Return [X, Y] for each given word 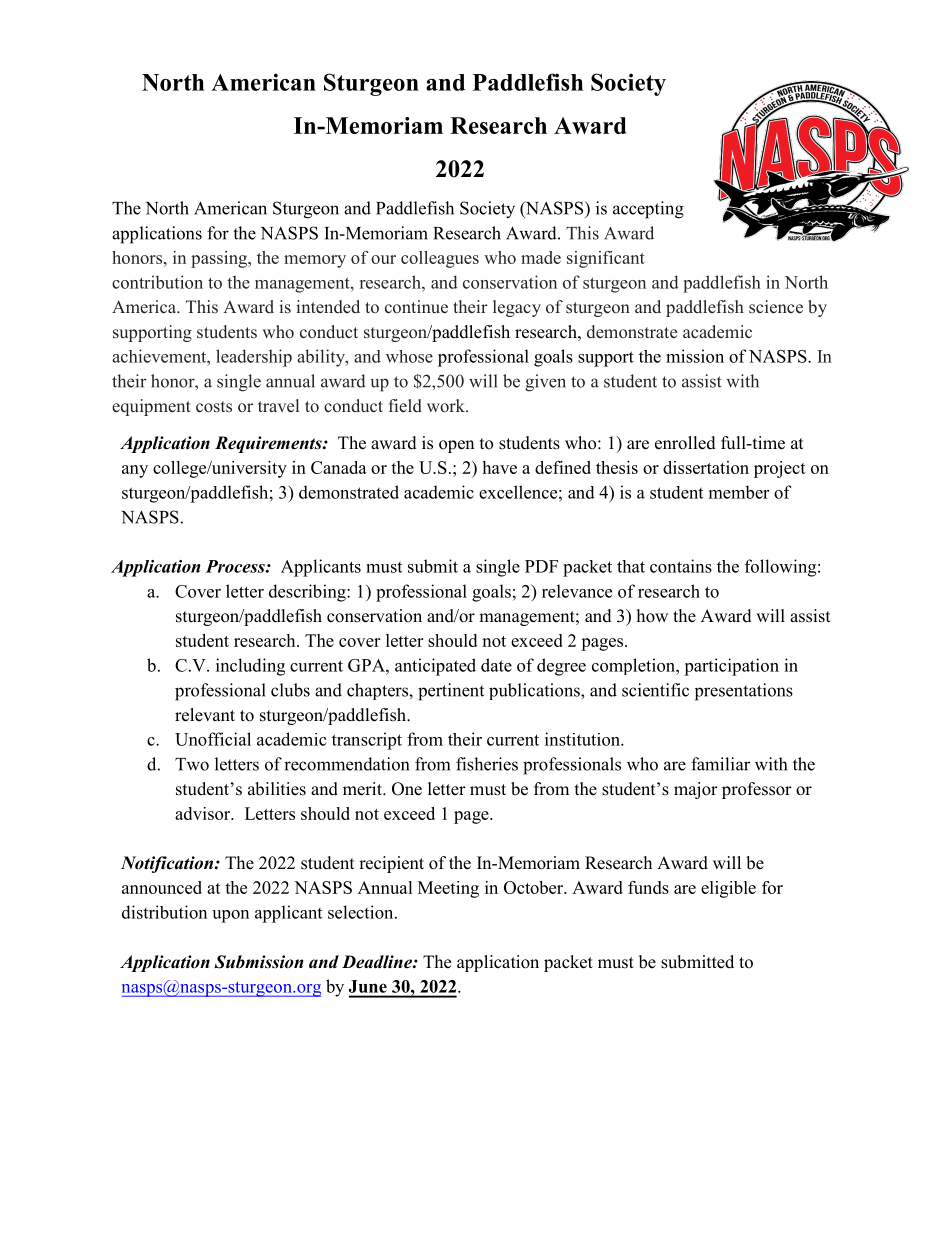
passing [220, 259]
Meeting [448, 889]
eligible [728, 889]
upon [230, 916]
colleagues [440, 259]
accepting [648, 210]
